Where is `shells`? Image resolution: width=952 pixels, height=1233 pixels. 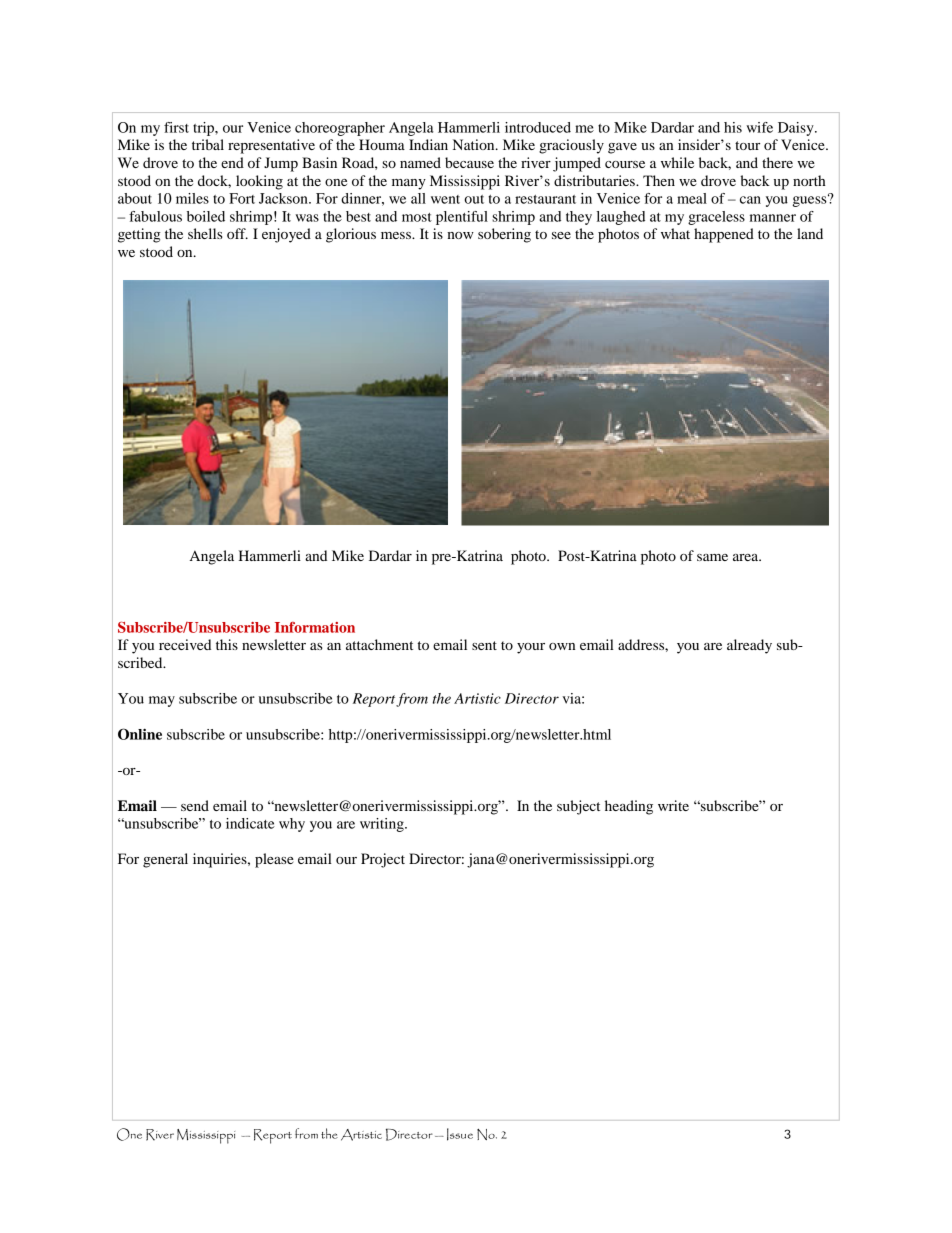
shells is located at coordinates (205, 233).
